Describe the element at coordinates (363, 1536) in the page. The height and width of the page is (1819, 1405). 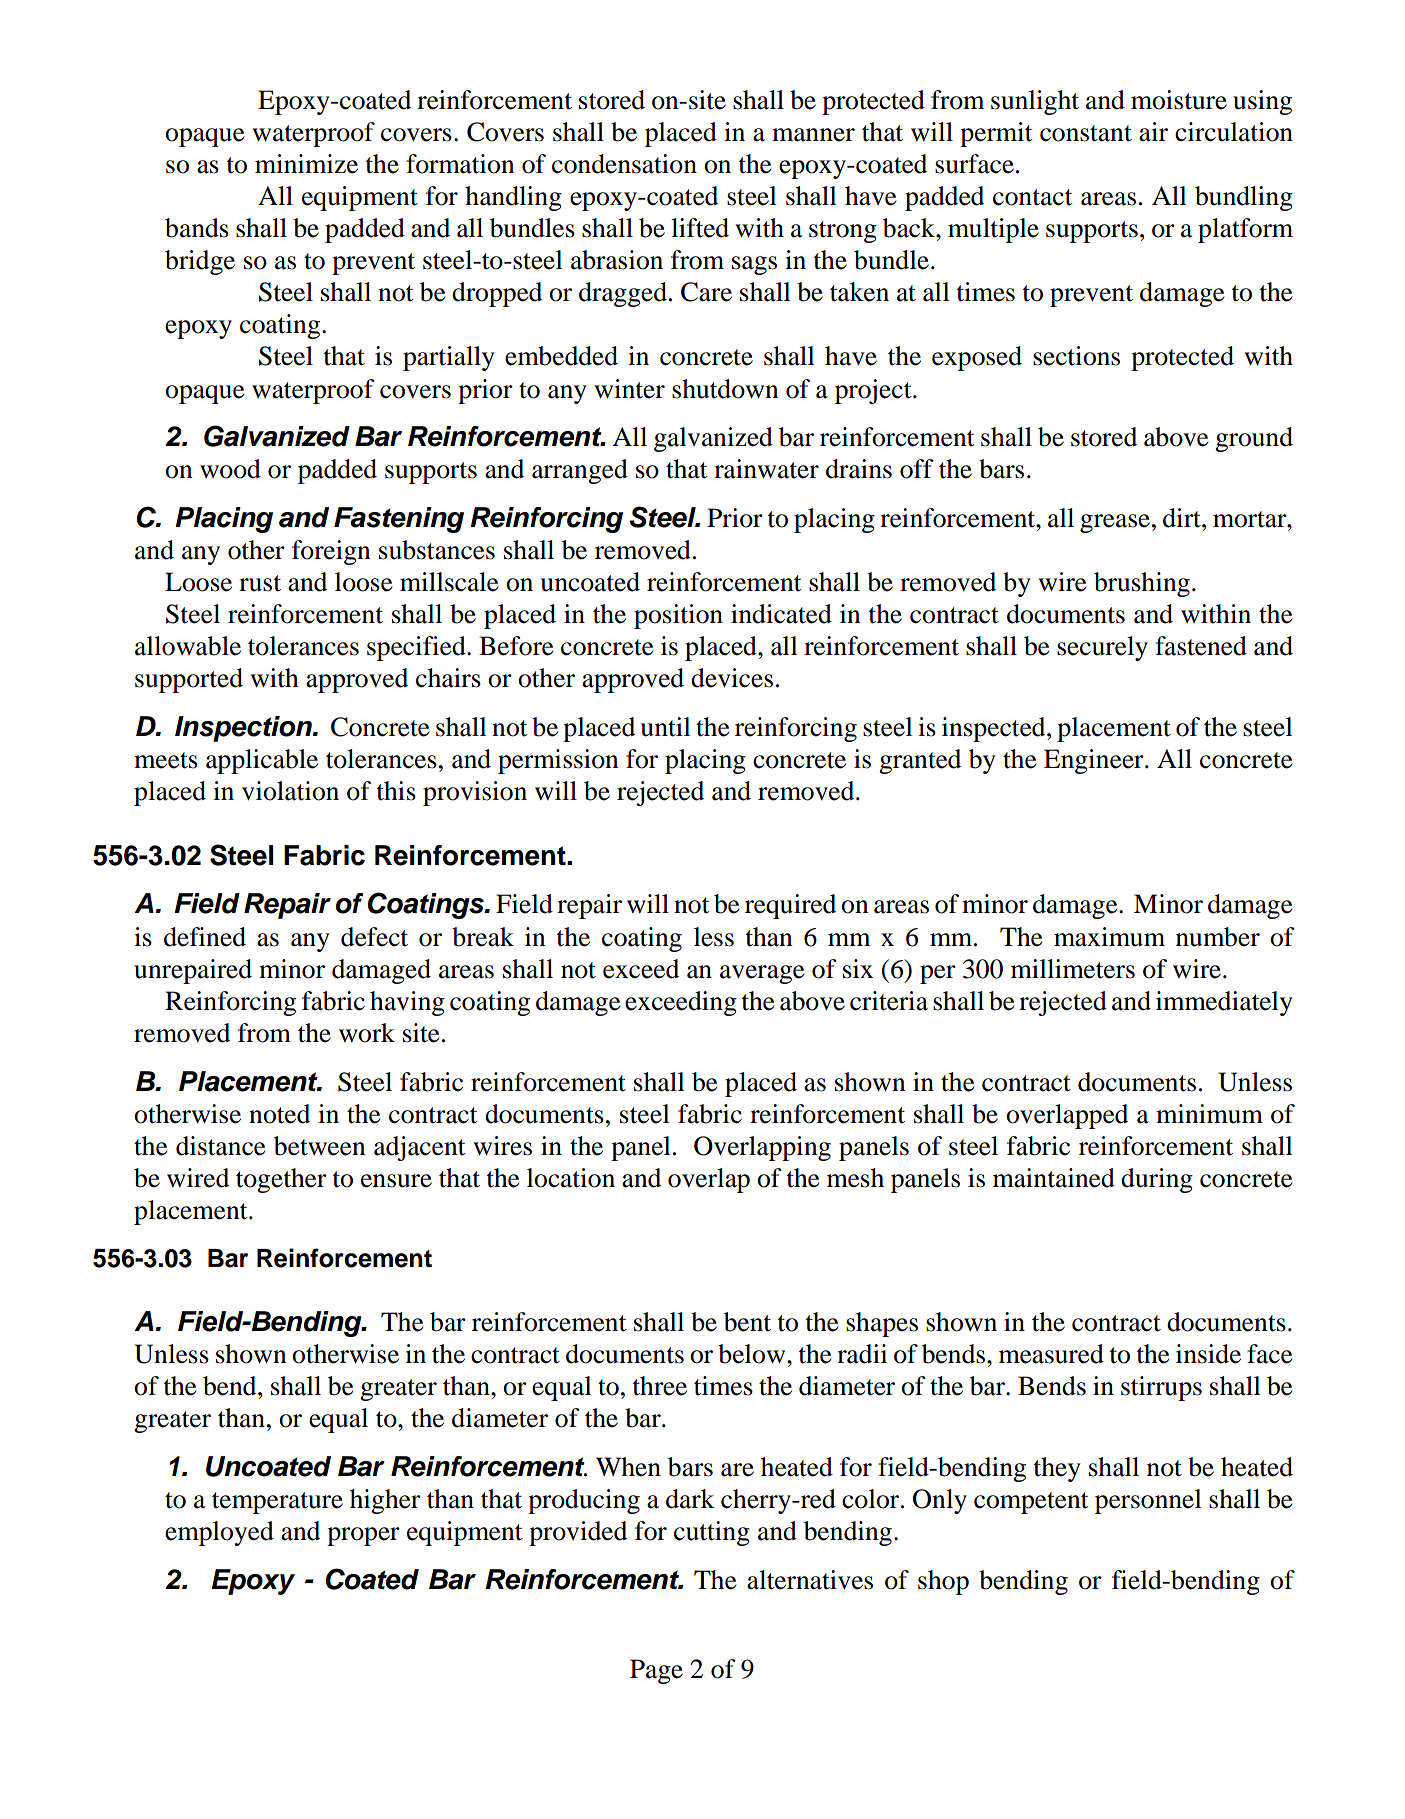
I see `proper` at that location.
